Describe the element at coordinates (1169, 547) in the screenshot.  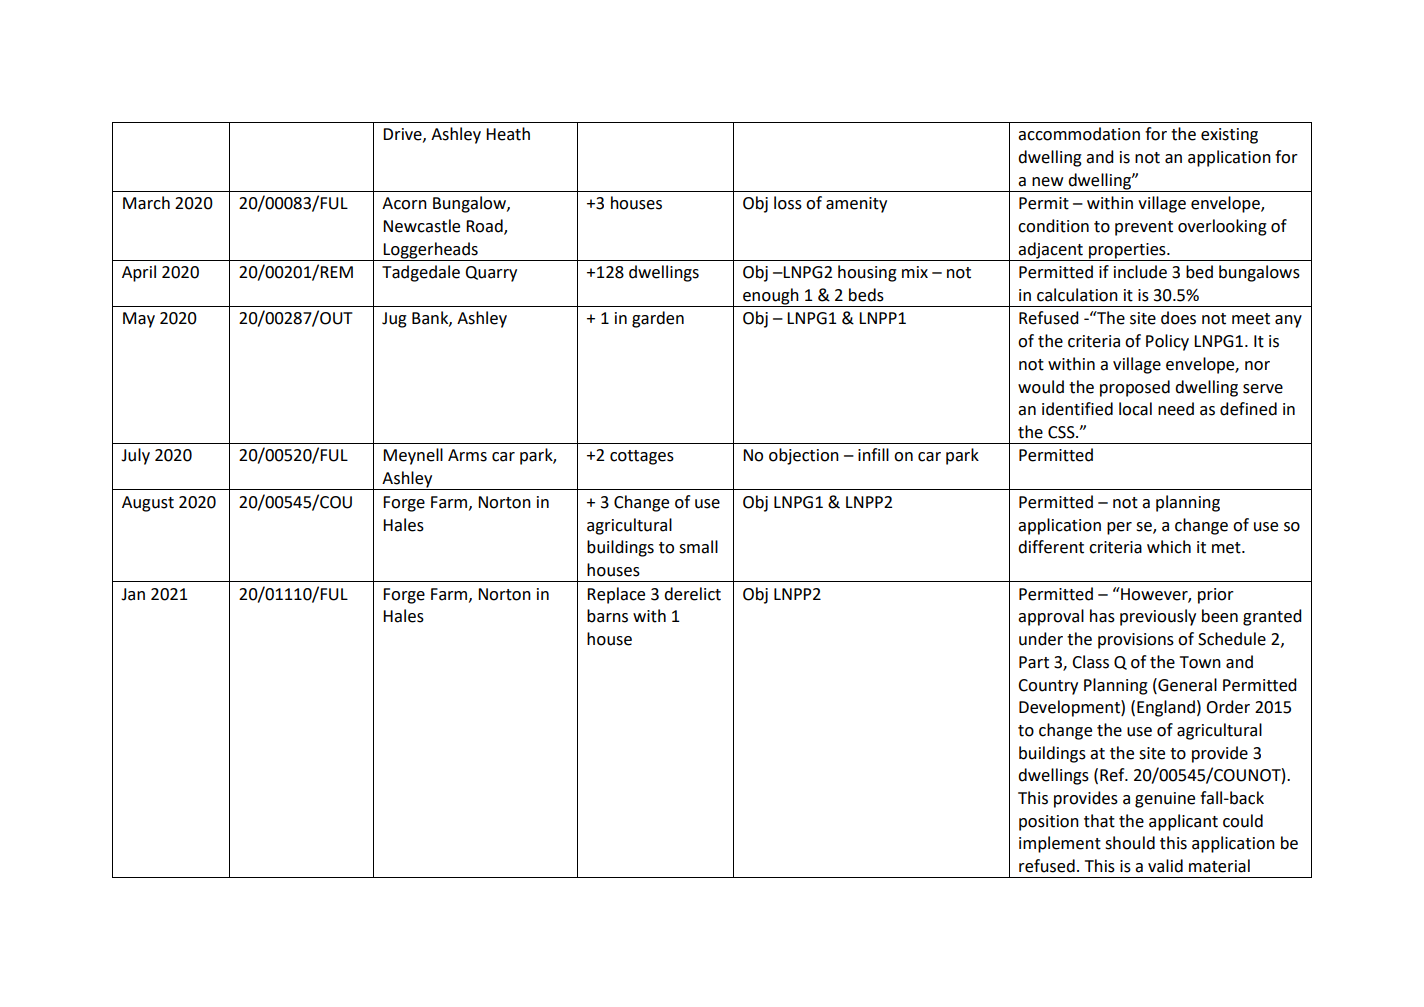
I see `which` at that location.
